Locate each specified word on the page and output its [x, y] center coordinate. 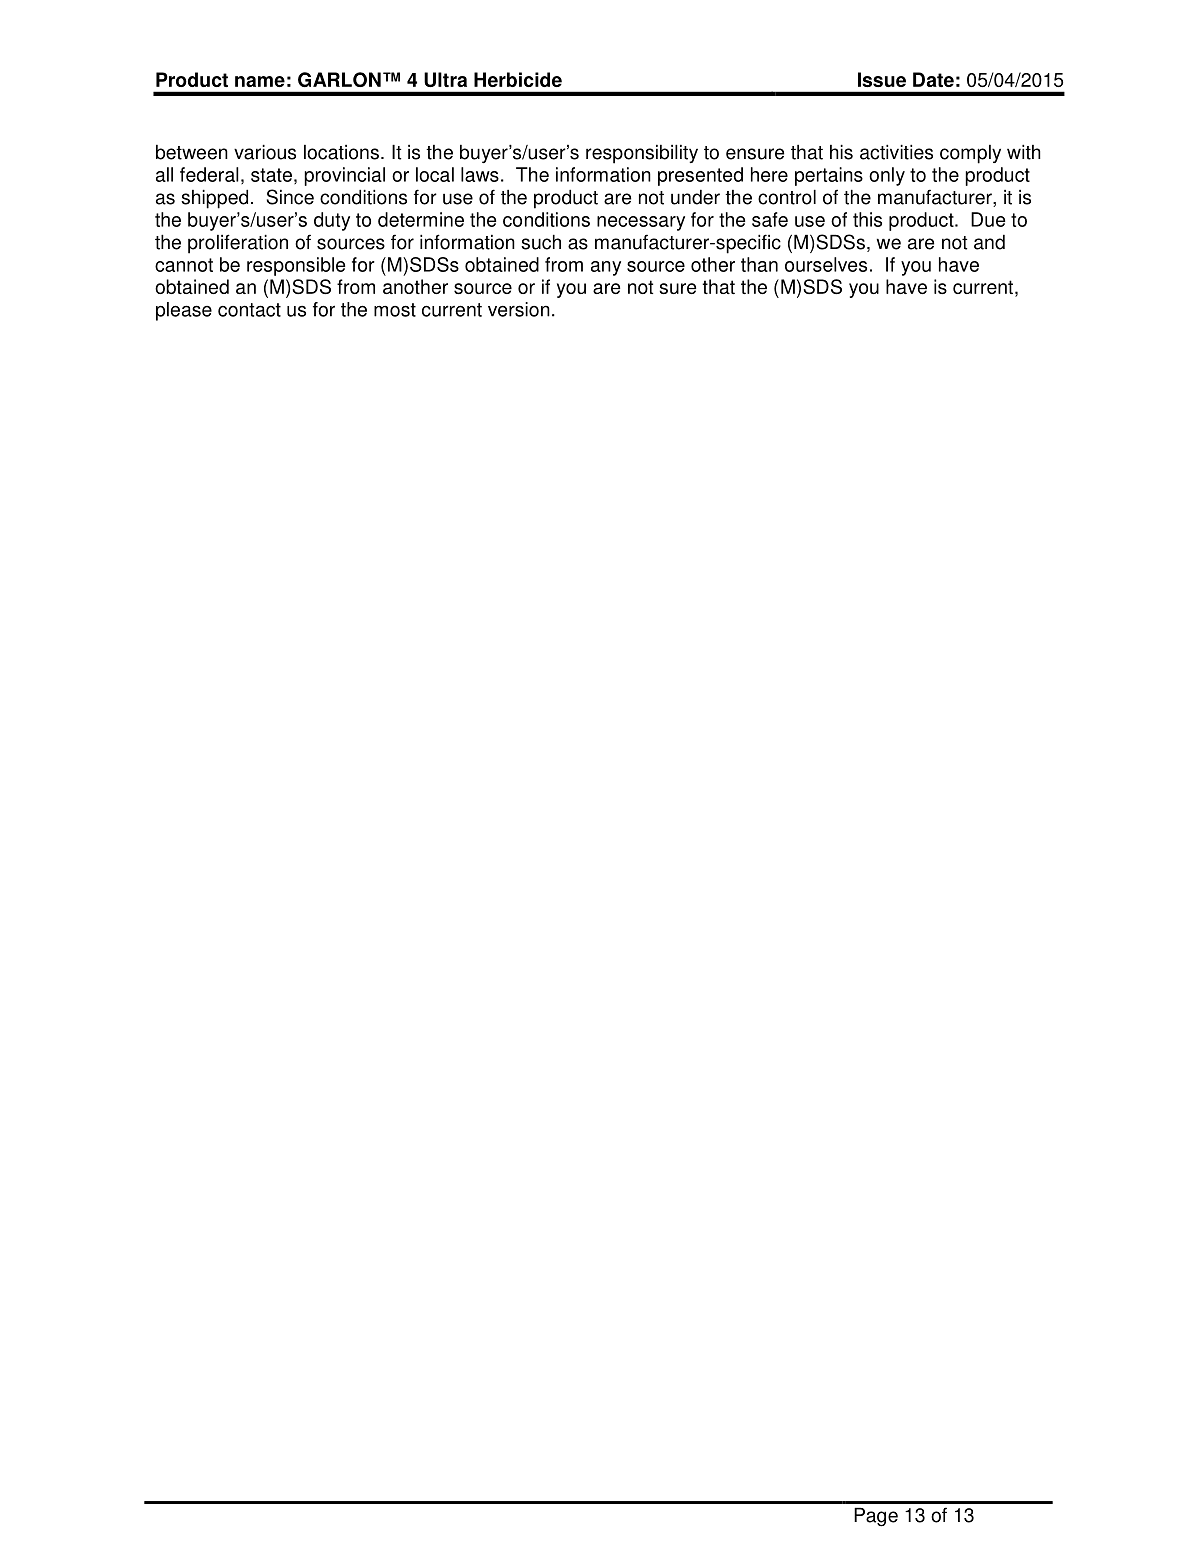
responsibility [642, 154]
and [989, 242]
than [759, 264]
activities [896, 152]
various [265, 152]
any [606, 268]
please [184, 311]
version [519, 309]
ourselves [826, 264]
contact [249, 310]
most [395, 310]
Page [876, 1517]
